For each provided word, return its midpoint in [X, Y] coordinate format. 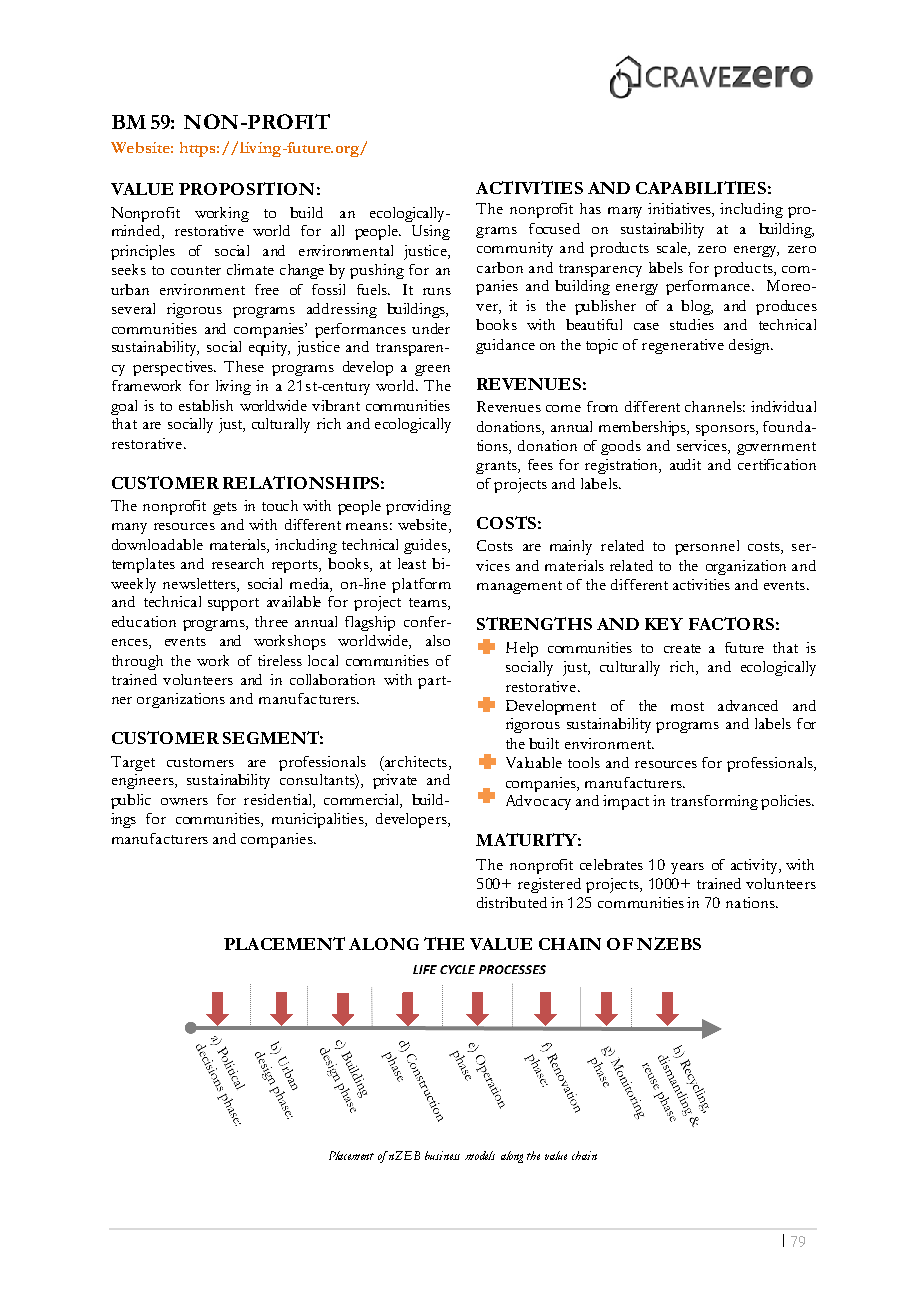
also [438, 640]
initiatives [680, 210]
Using [431, 232]
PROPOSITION [246, 188]
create [682, 648]
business [442, 1155]
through [137, 662]
